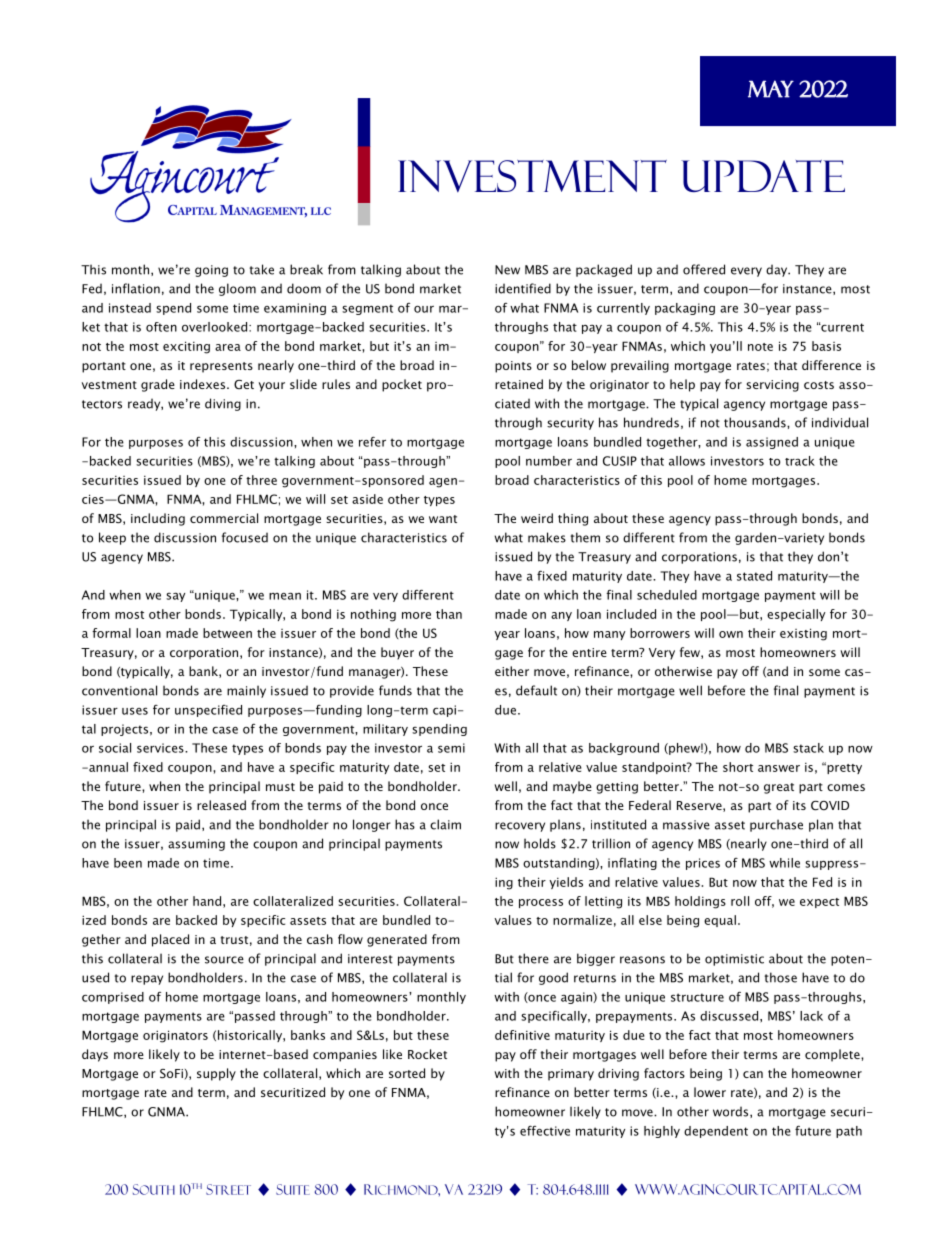 This image has height=1233, width=952. What do you see at coordinates (443, 519) in the image?
I see `want` at bounding box center [443, 519].
